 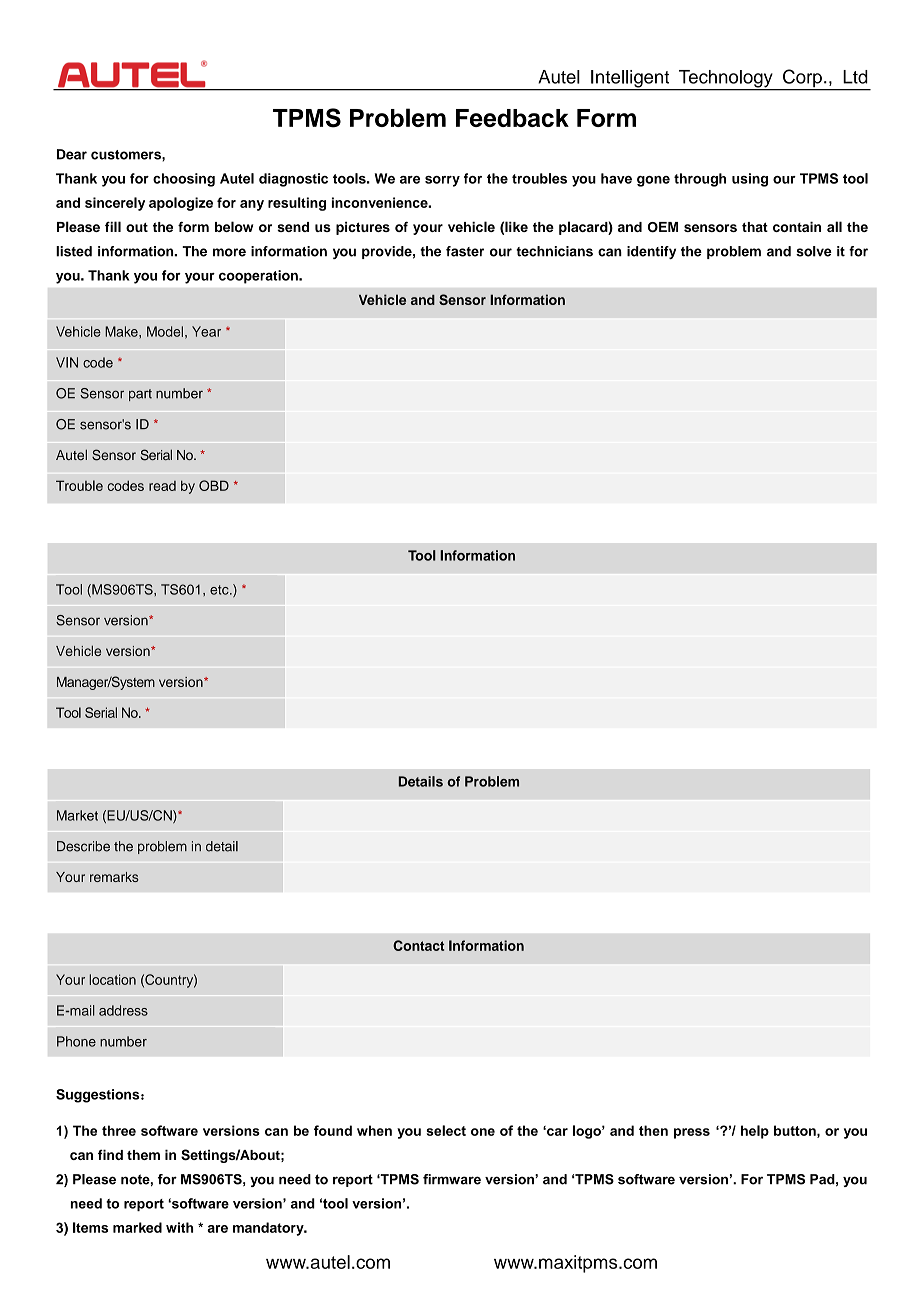 I want to click on OBD, so click(x=214, y=485).
